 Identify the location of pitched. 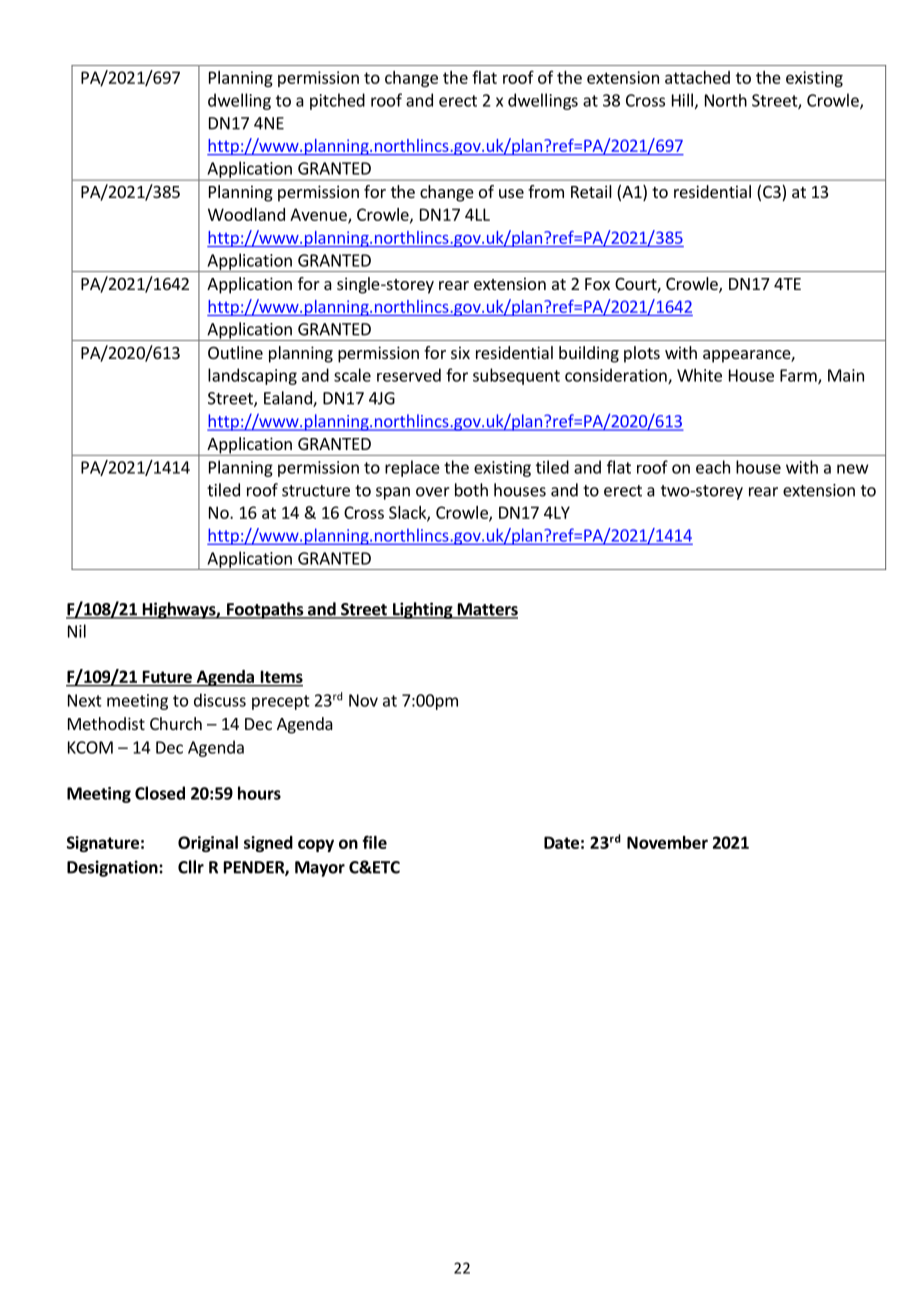
(337, 101).
